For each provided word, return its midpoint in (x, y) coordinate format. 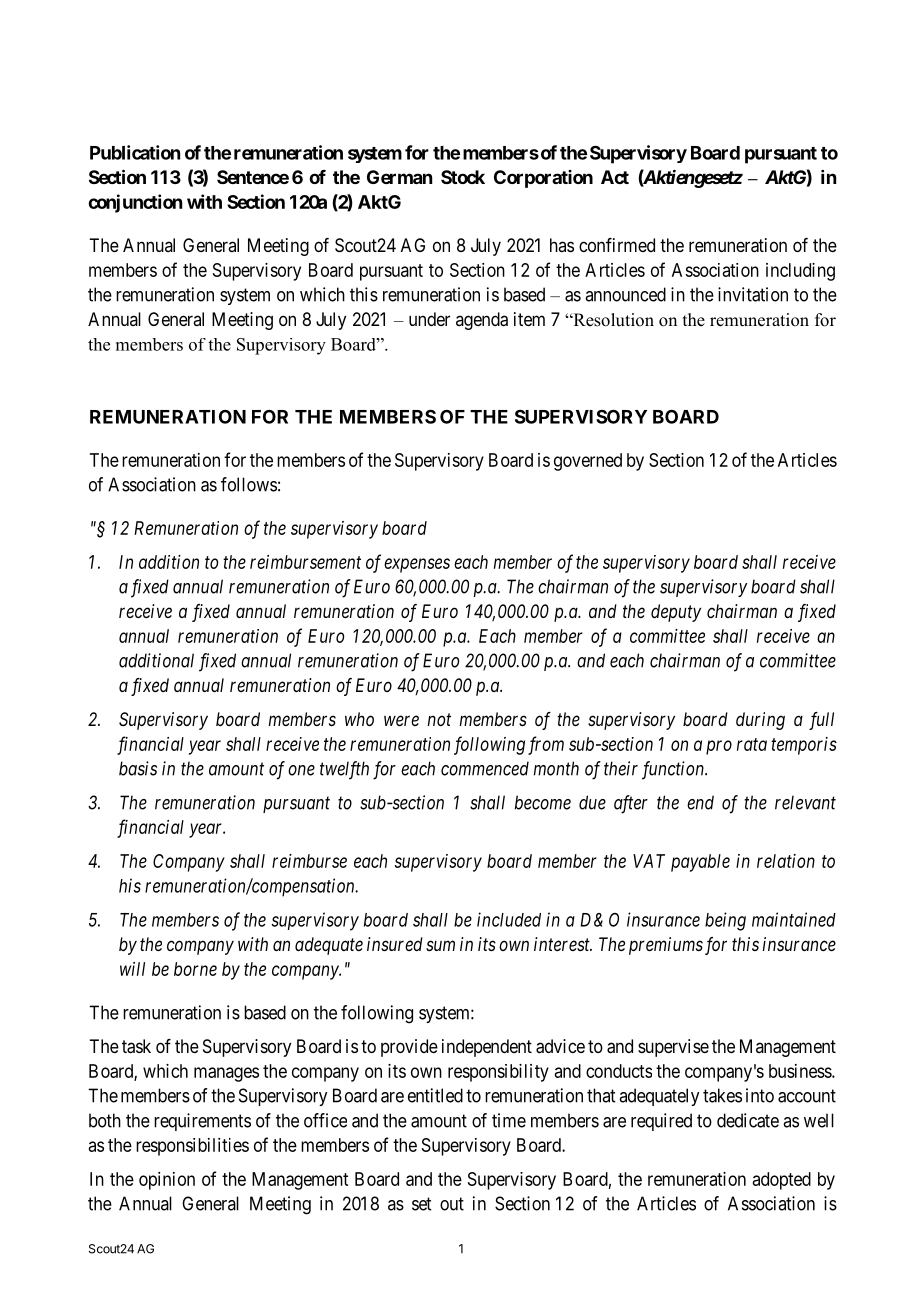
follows (249, 484)
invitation (753, 294)
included (509, 919)
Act (615, 177)
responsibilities (192, 1147)
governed (588, 462)
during (760, 721)
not (439, 719)
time (509, 1120)
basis (138, 768)
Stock (463, 177)
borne (195, 969)
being (725, 921)
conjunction (135, 203)
